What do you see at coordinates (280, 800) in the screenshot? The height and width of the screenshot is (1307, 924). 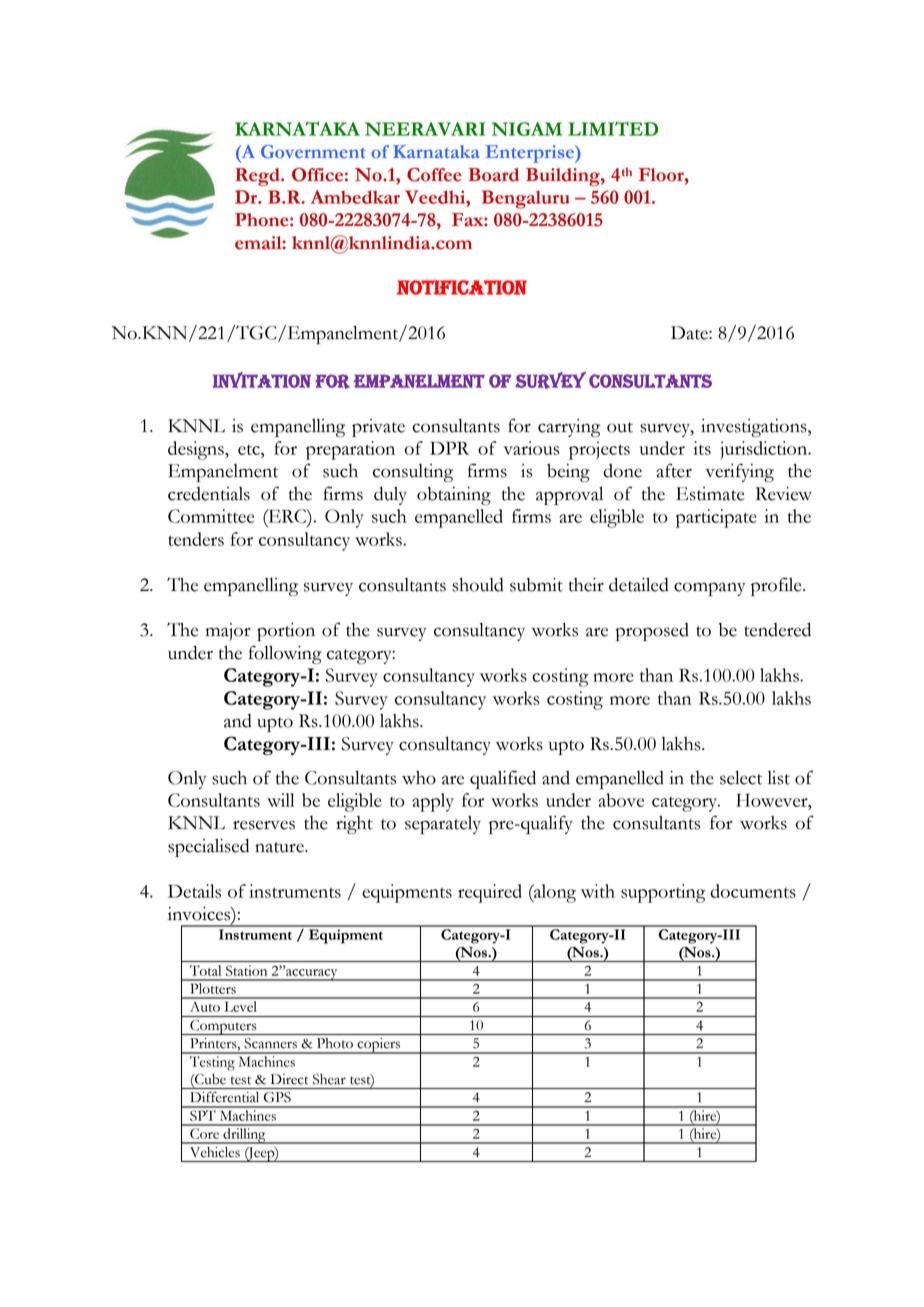 I see `will` at bounding box center [280, 800].
